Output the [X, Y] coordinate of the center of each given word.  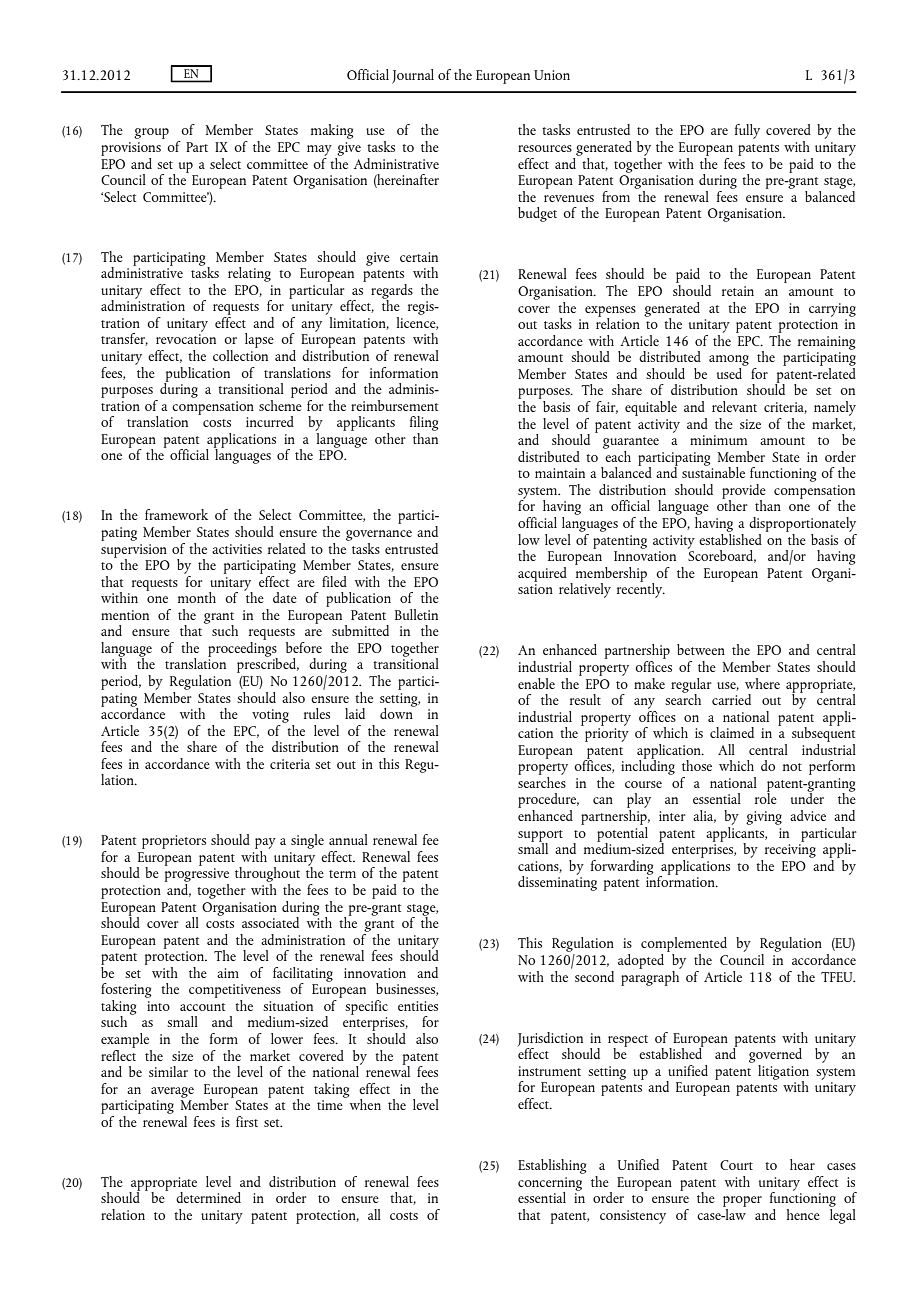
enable [536, 683]
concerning [550, 1185]
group [151, 133]
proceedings [243, 649]
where [762, 683]
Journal [413, 76]
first [247, 1121]
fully [747, 131]
